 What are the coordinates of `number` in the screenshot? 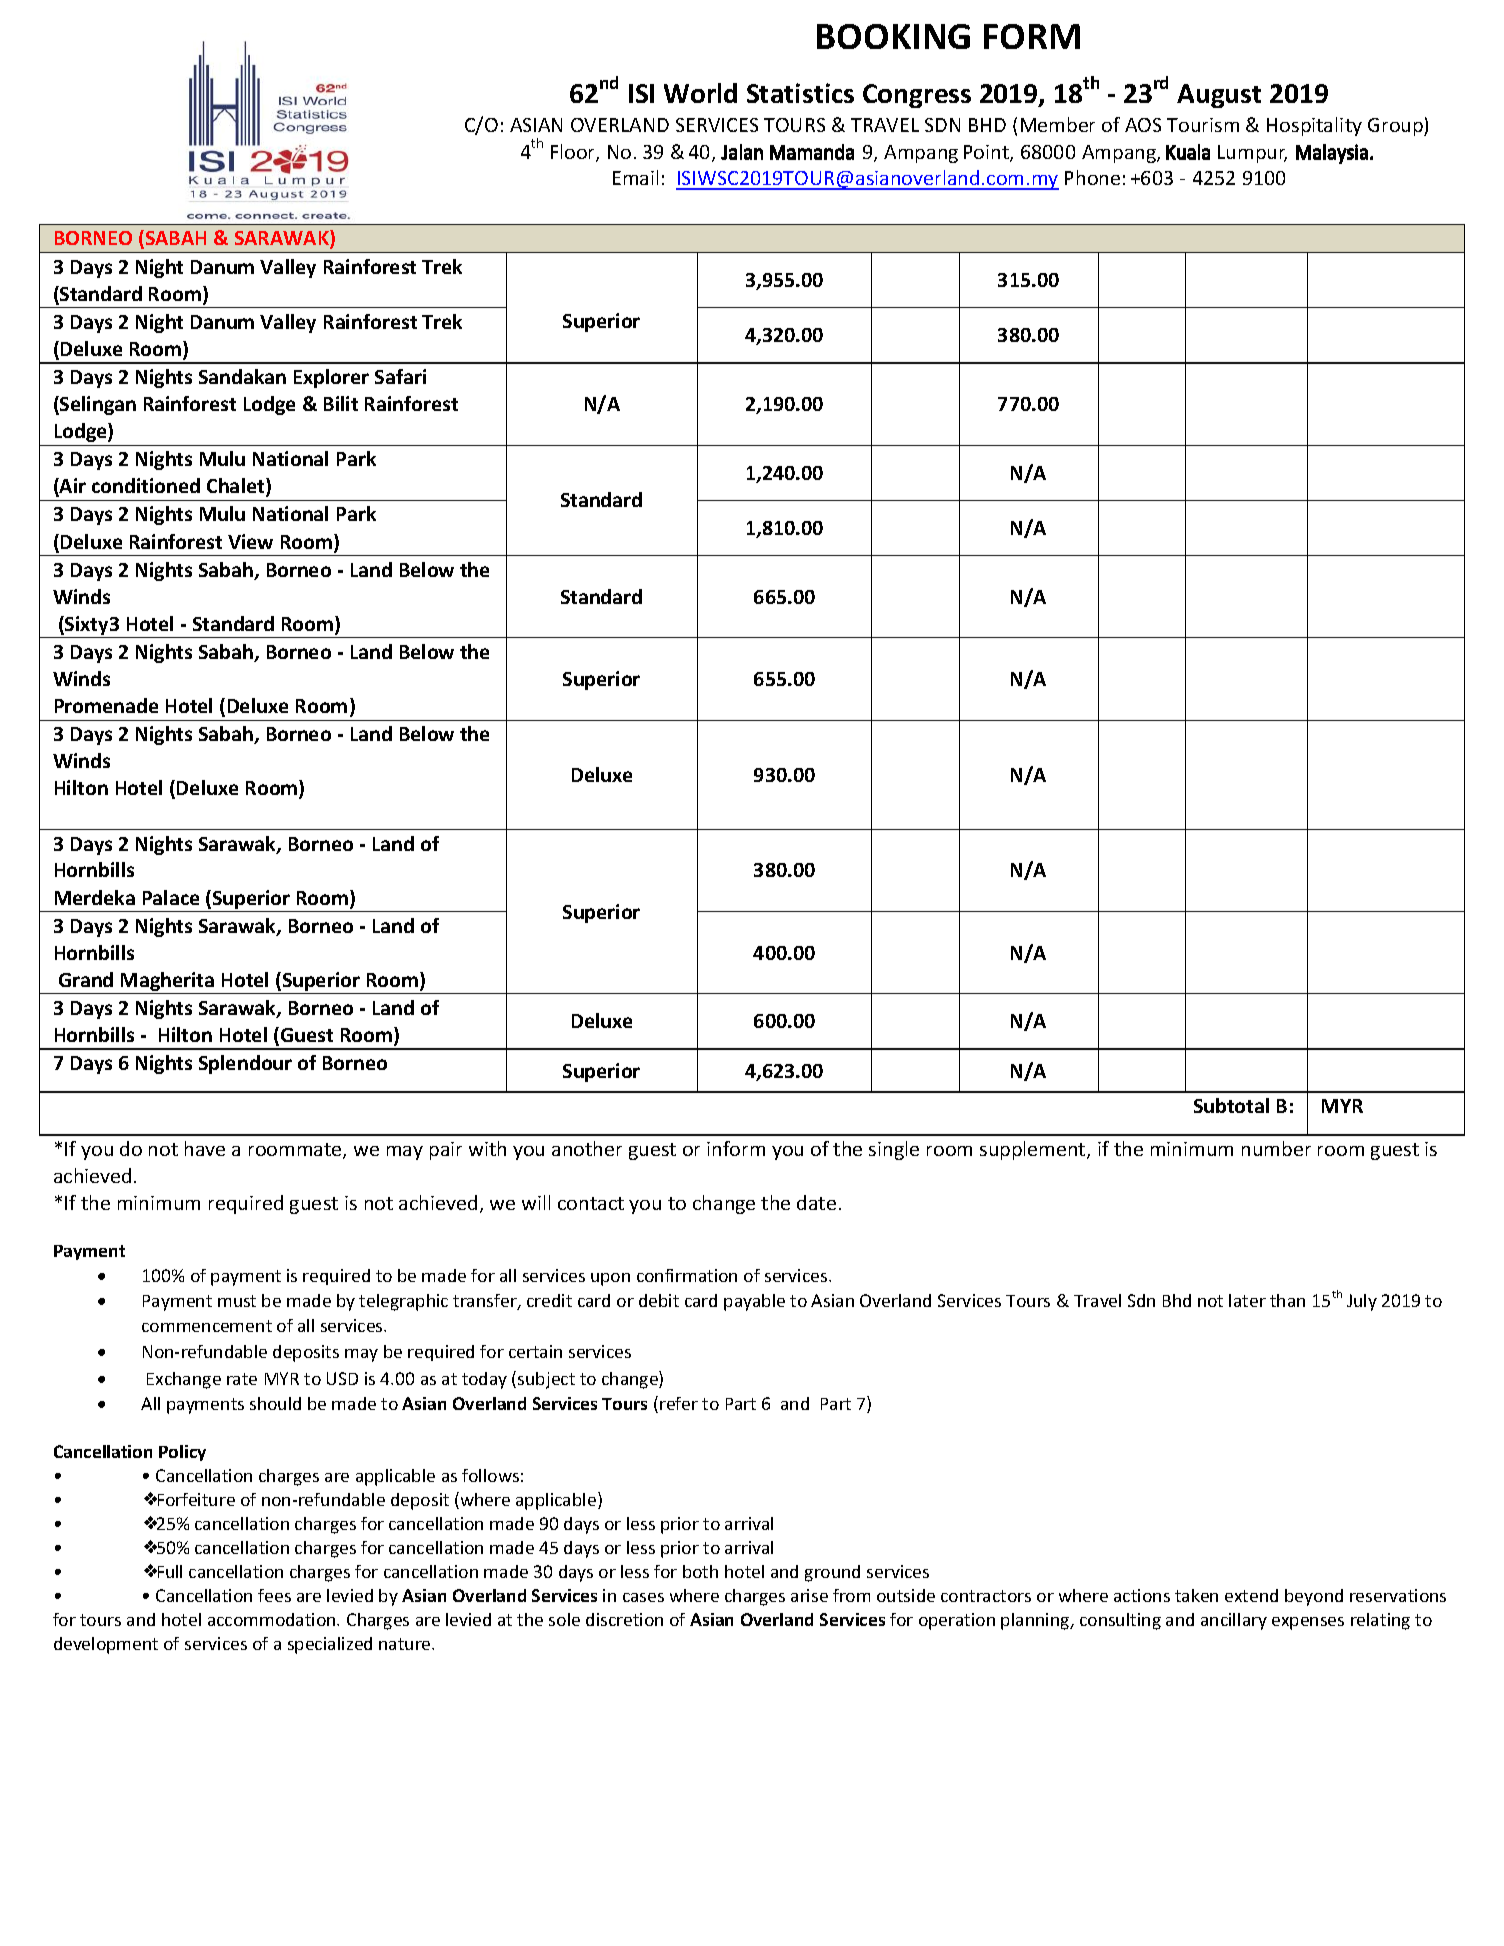 It's located at (1276, 1148).
